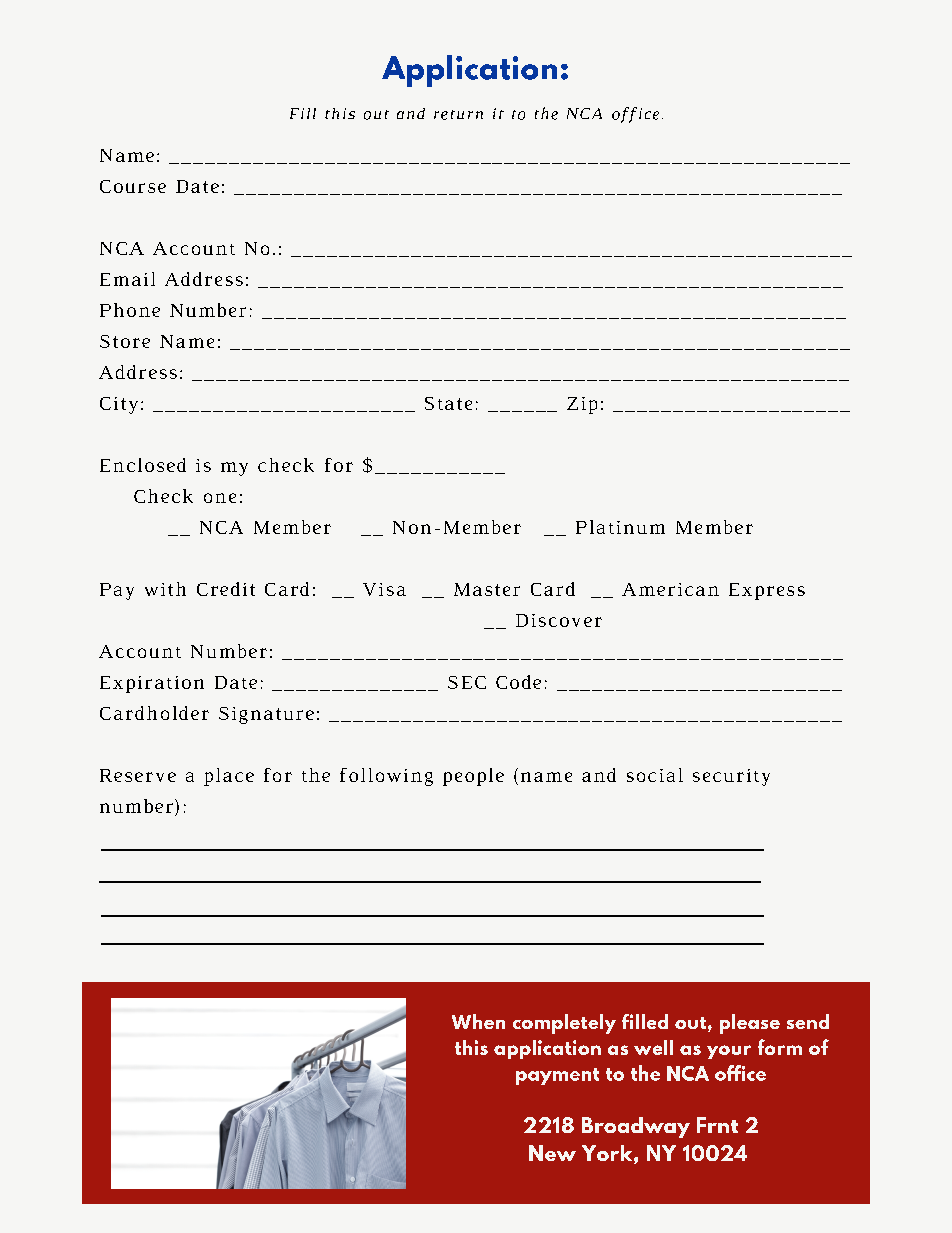 This screenshot has width=952, height=1233. Describe the element at coordinates (458, 115) in the screenshot. I see `return` at that location.
